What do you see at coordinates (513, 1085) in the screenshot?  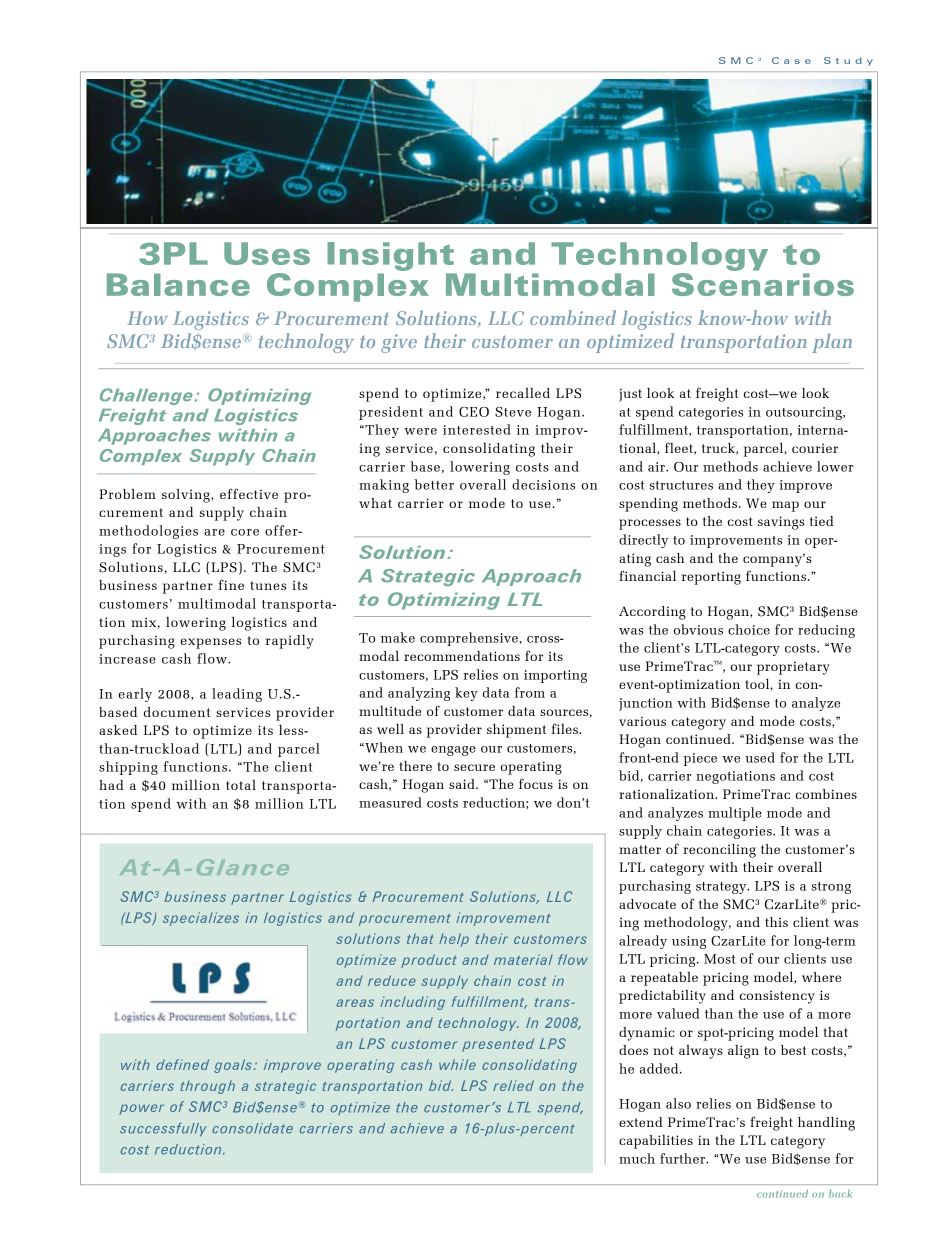 I see `relied` at bounding box center [513, 1085].
